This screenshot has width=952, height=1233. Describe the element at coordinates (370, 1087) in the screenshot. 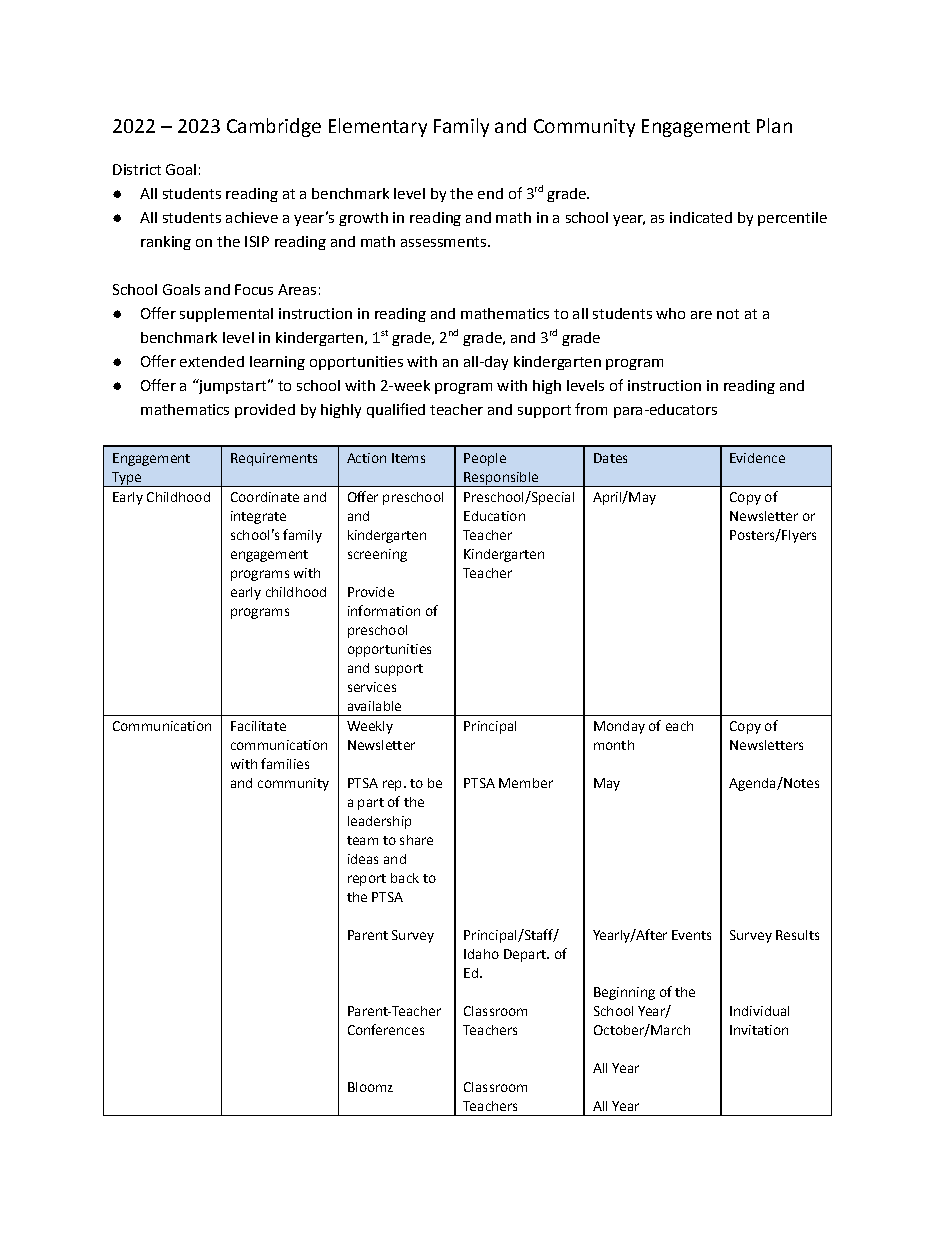

I see `Bloomz` at that location.
